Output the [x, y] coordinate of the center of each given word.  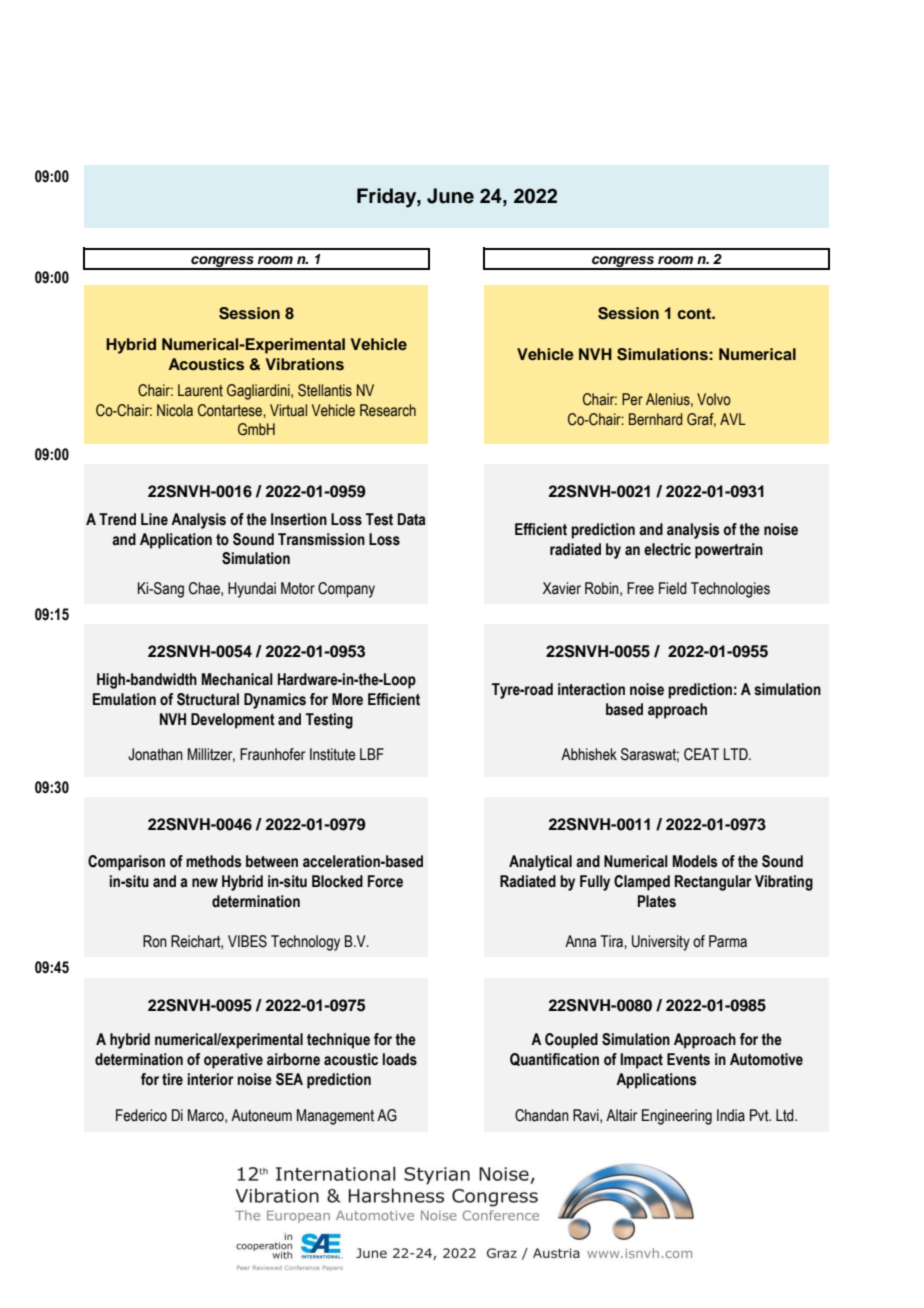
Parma [728, 941]
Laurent [200, 390]
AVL [733, 419]
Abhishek [589, 754]
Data [412, 519]
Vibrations [305, 364]
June [450, 196]
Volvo [714, 399]
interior [211, 1079]
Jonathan [155, 754]
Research [388, 410]
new [205, 883]
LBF [372, 754]
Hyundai [252, 590]
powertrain [729, 551]
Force [385, 881]
